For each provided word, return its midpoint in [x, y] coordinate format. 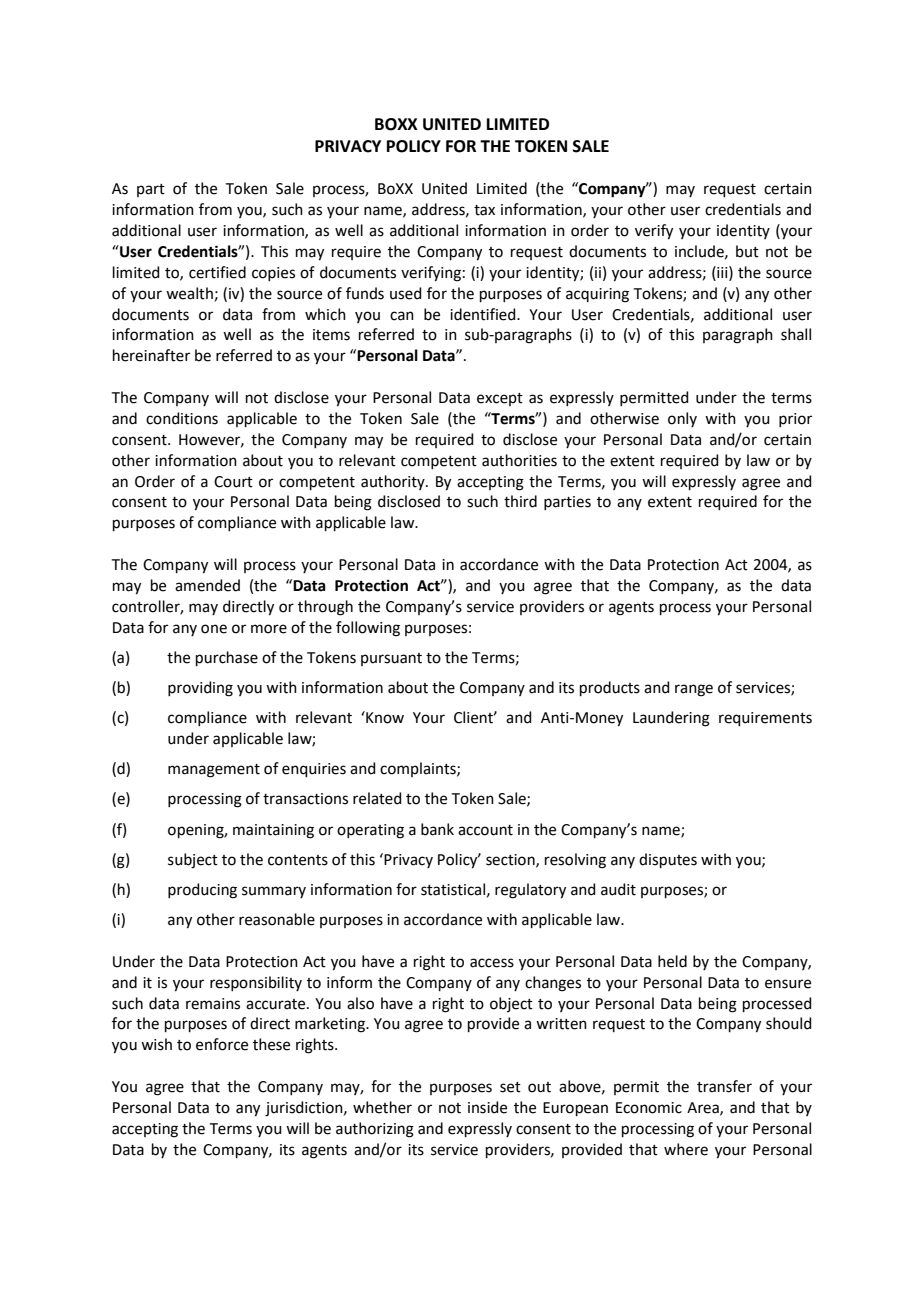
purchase [227, 658]
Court [233, 482]
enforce [222, 1044]
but [747, 251]
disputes [668, 860]
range [694, 690]
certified [217, 272]
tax [484, 210]
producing [202, 891]
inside [487, 1107]
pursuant [391, 659]
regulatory [530, 891]
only [682, 419]
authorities [519, 460]
